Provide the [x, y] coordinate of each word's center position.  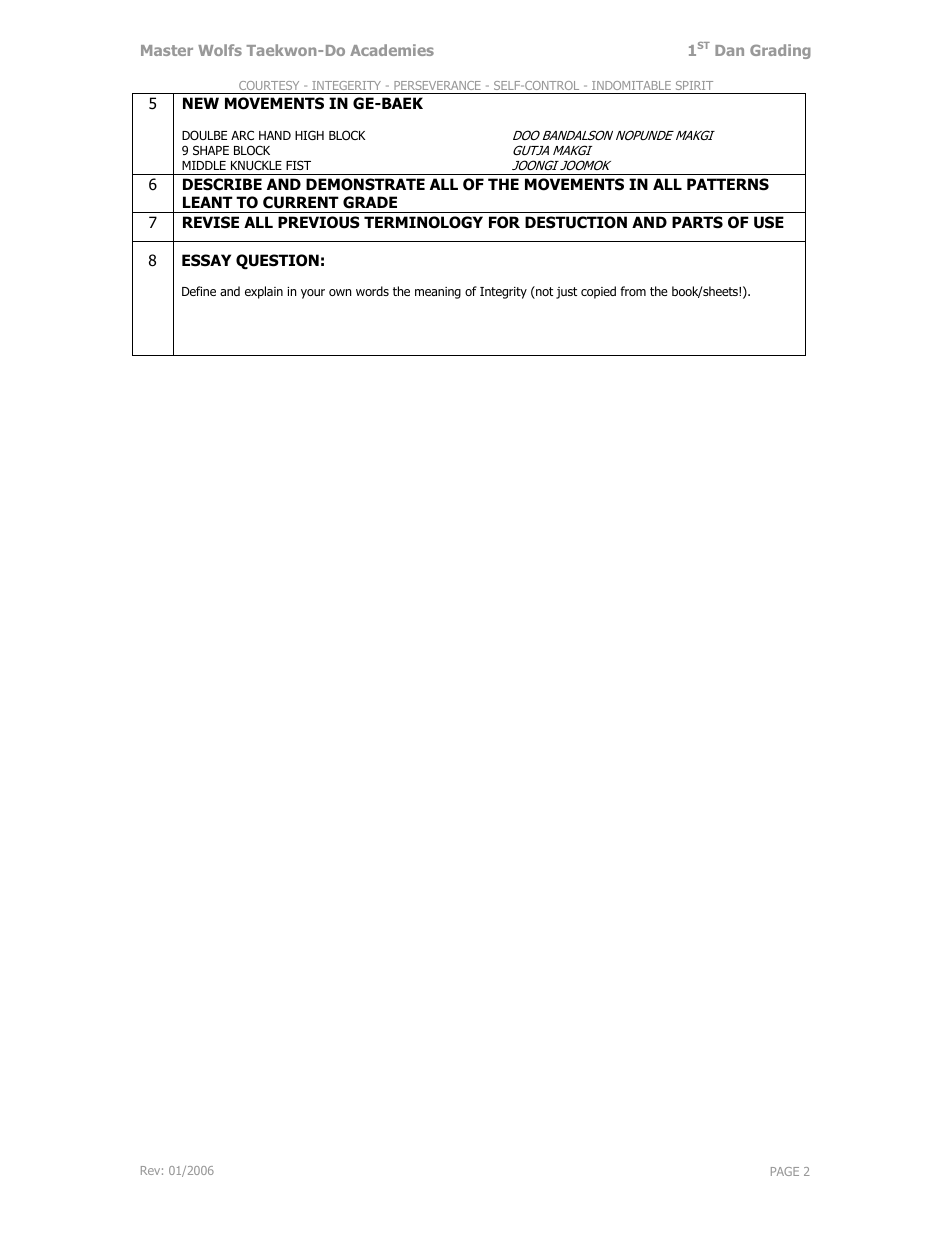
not [543, 292]
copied [598, 292]
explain [264, 292]
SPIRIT [694, 85]
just [566, 293]
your [313, 294]
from [633, 291]
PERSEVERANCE [437, 85]
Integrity [503, 293]
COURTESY [269, 85]
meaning [438, 293]
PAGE [785, 1171]
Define [199, 291]
